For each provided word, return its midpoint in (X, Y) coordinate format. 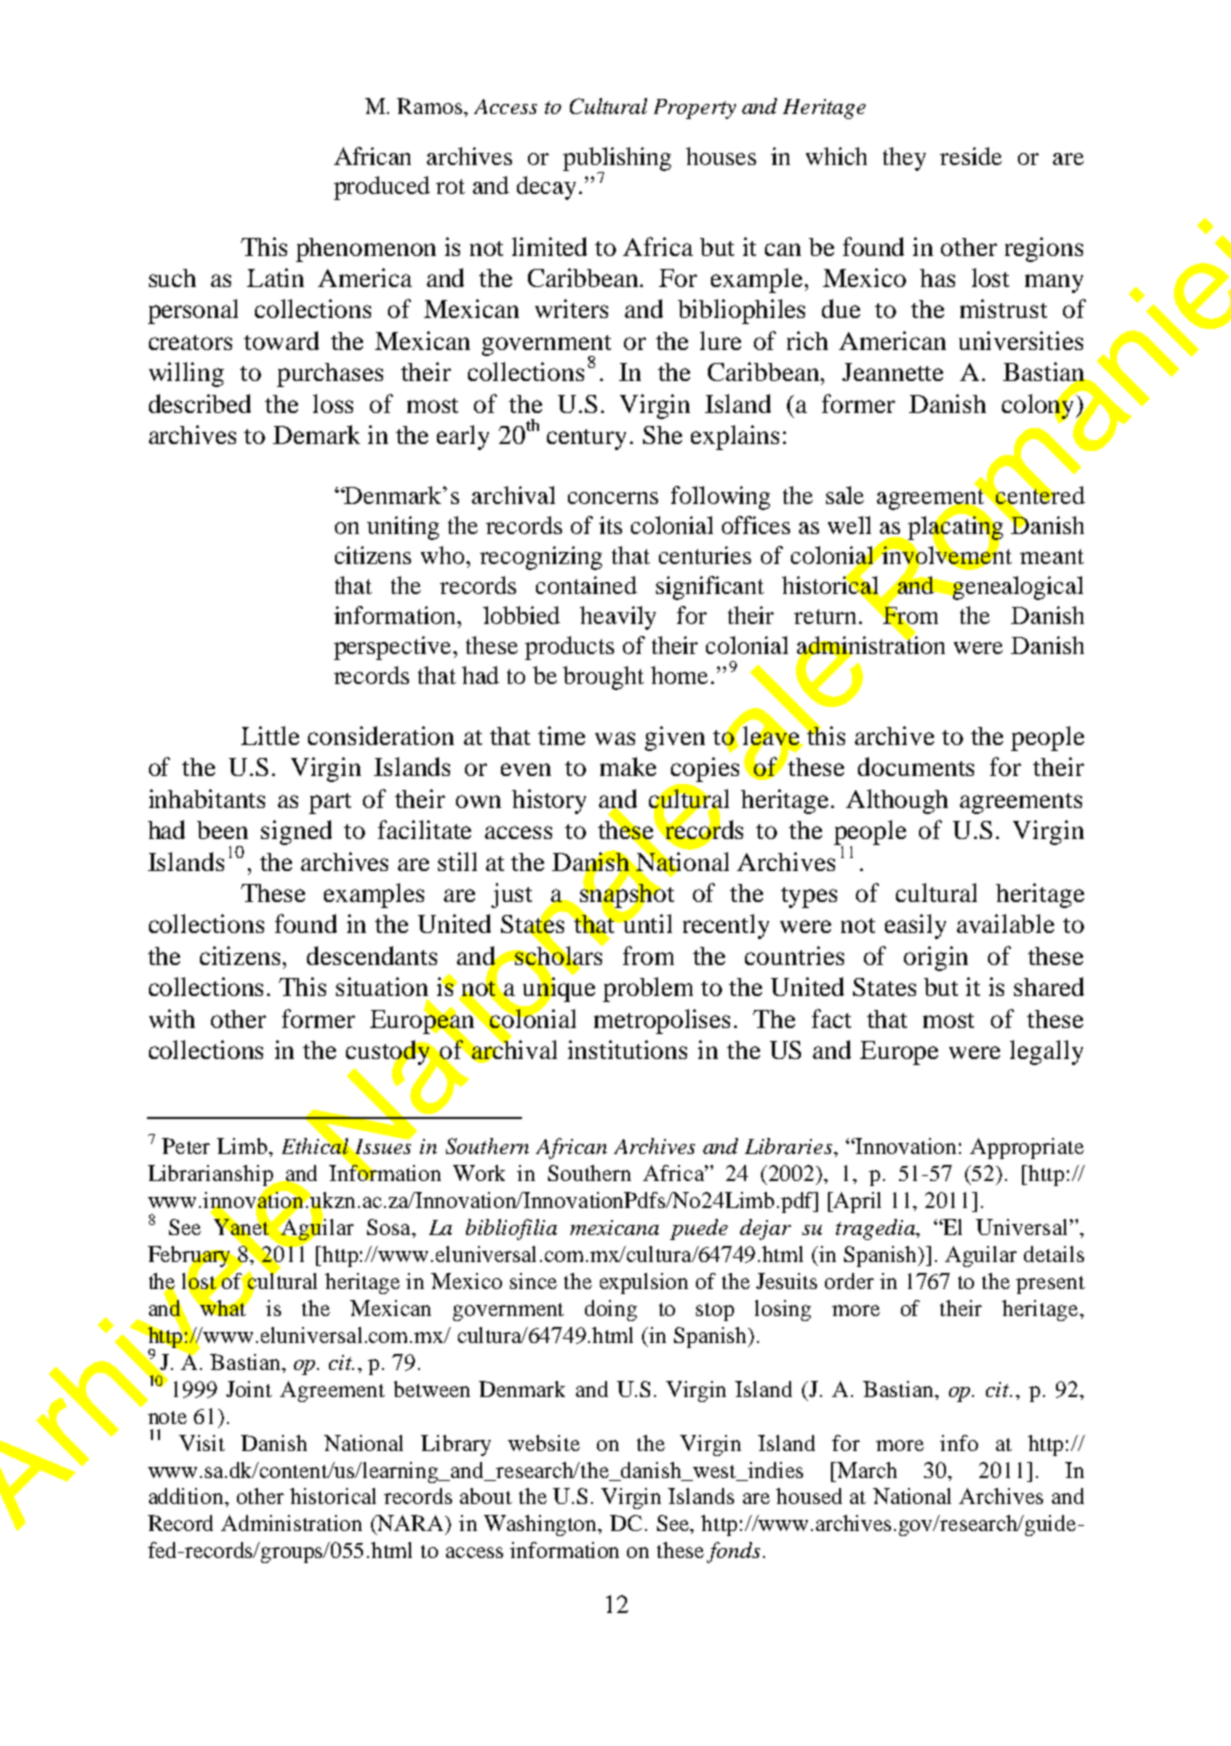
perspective (394, 648)
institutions (627, 1049)
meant (1052, 556)
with (172, 1018)
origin (936, 958)
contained (586, 585)
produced (382, 188)
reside (971, 156)
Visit (202, 1443)
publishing (617, 160)
